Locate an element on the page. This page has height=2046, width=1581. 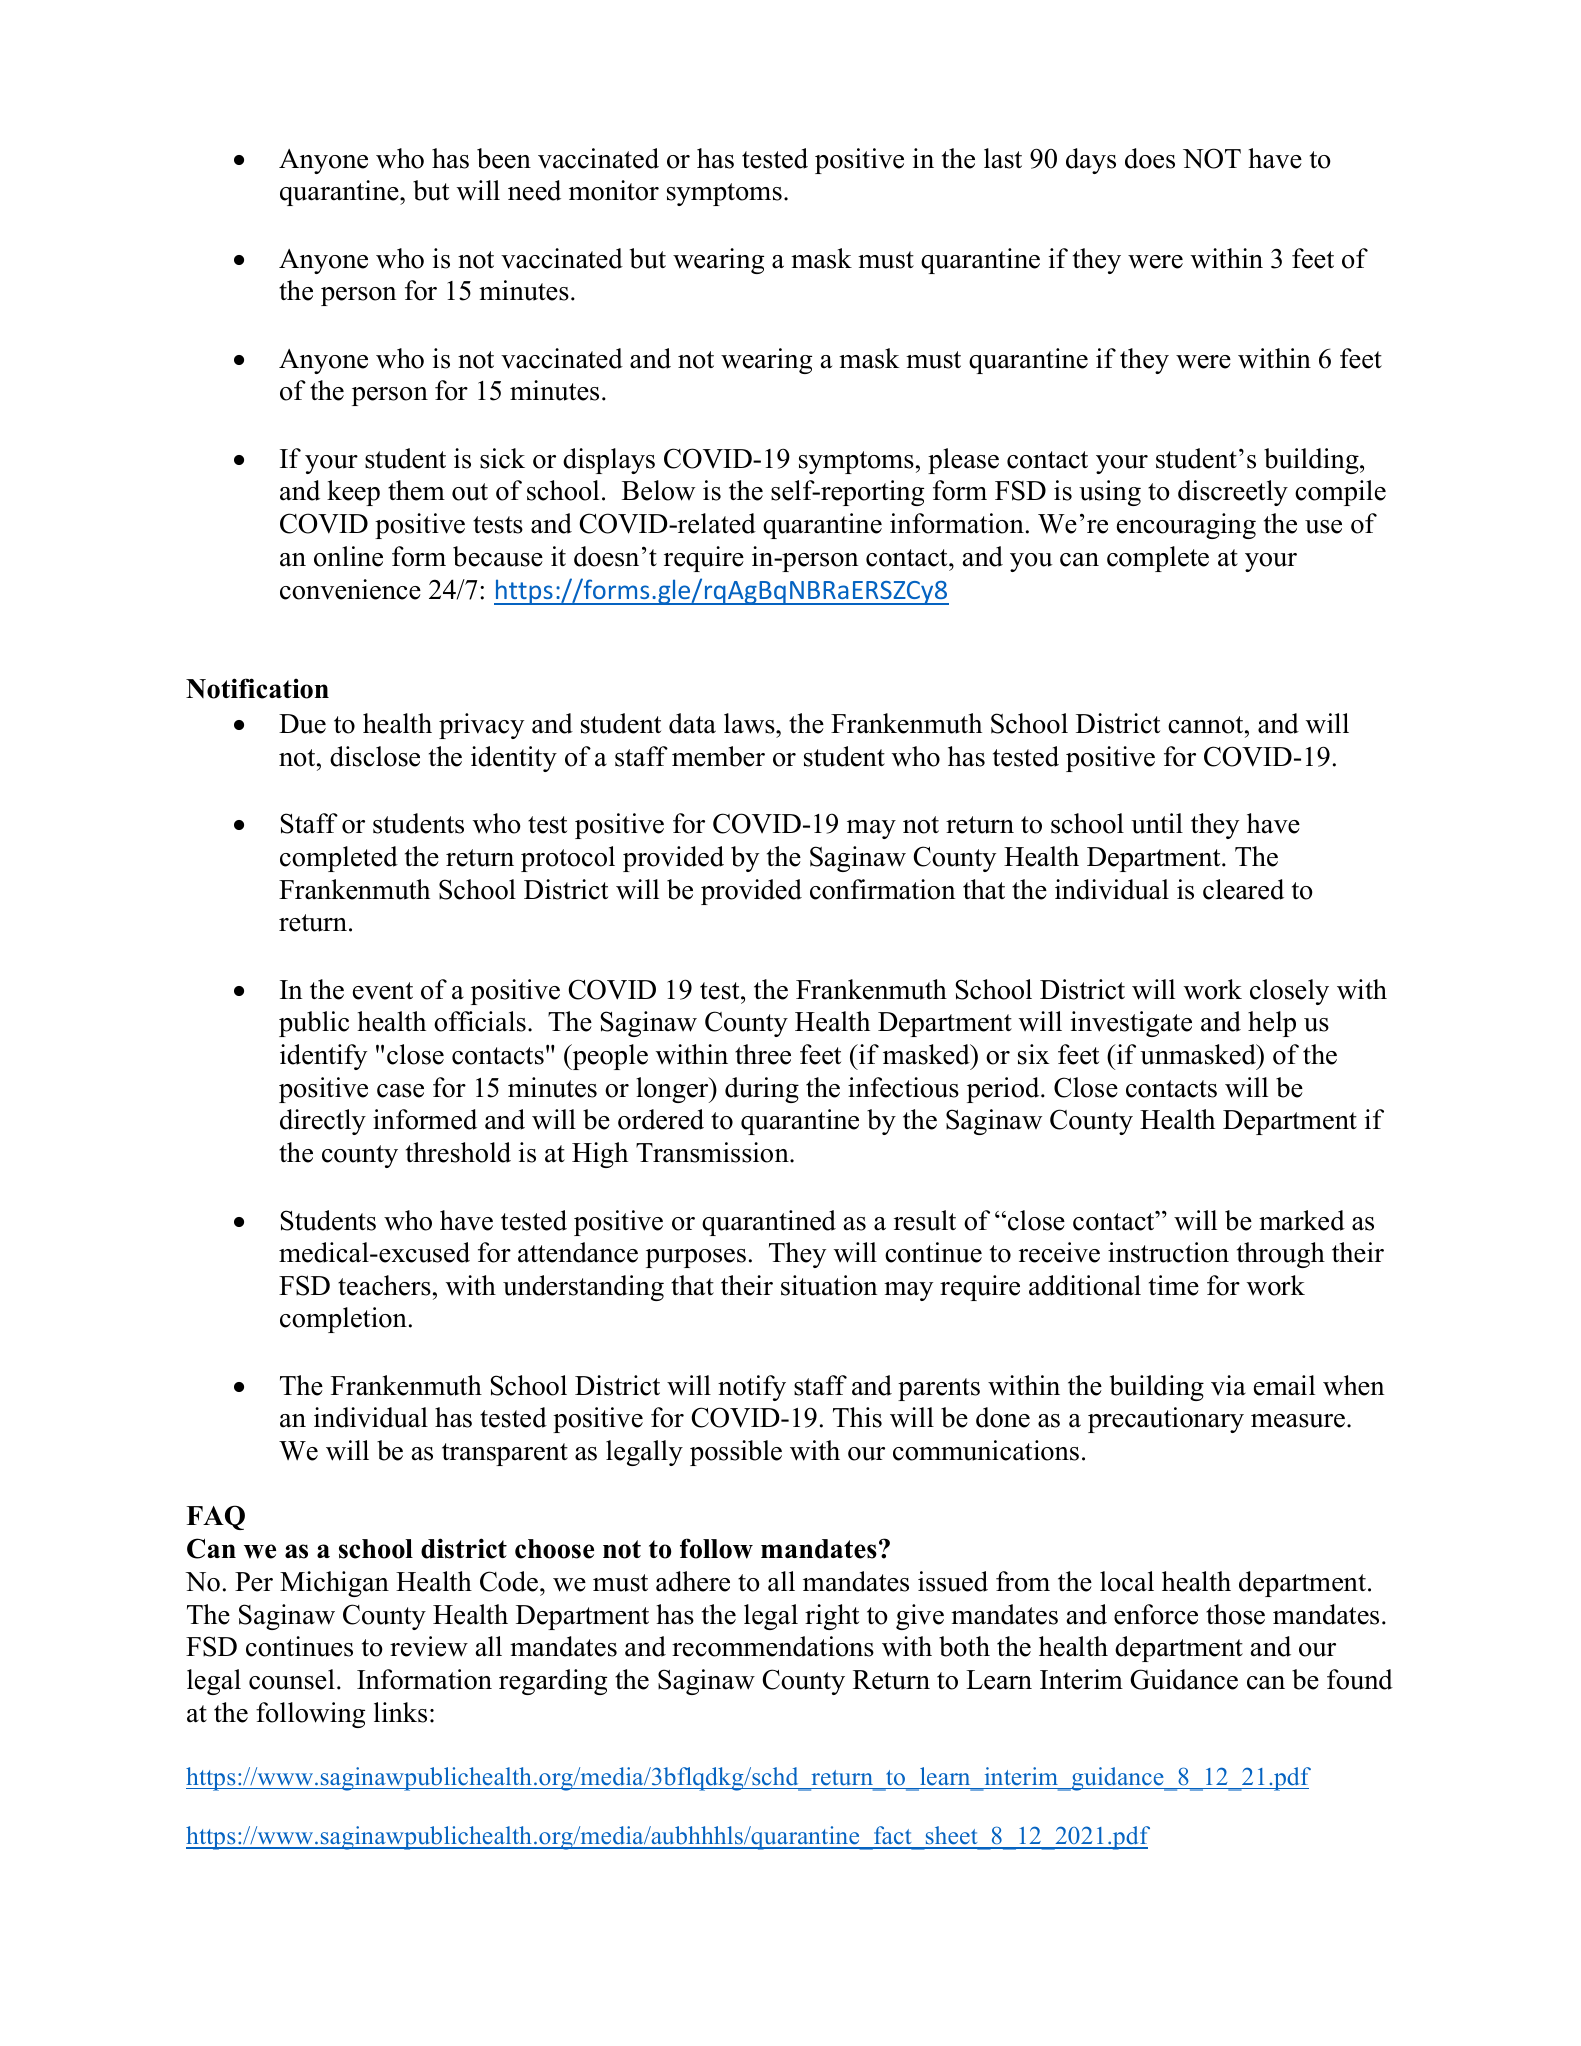
recommendations is located at coordinates (773, 1646).
